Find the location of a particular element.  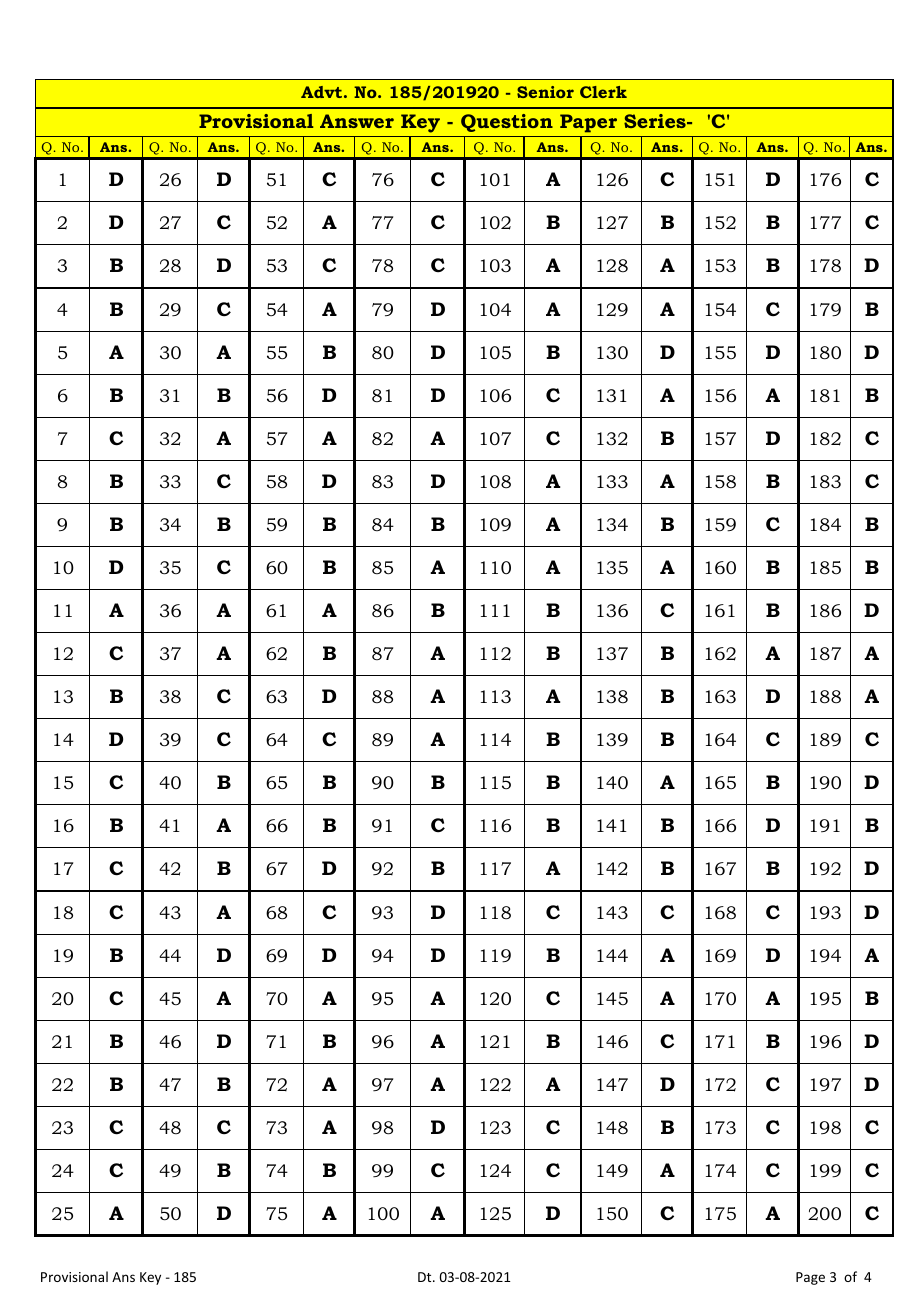

Answer is located at coordinates (357, 121).
